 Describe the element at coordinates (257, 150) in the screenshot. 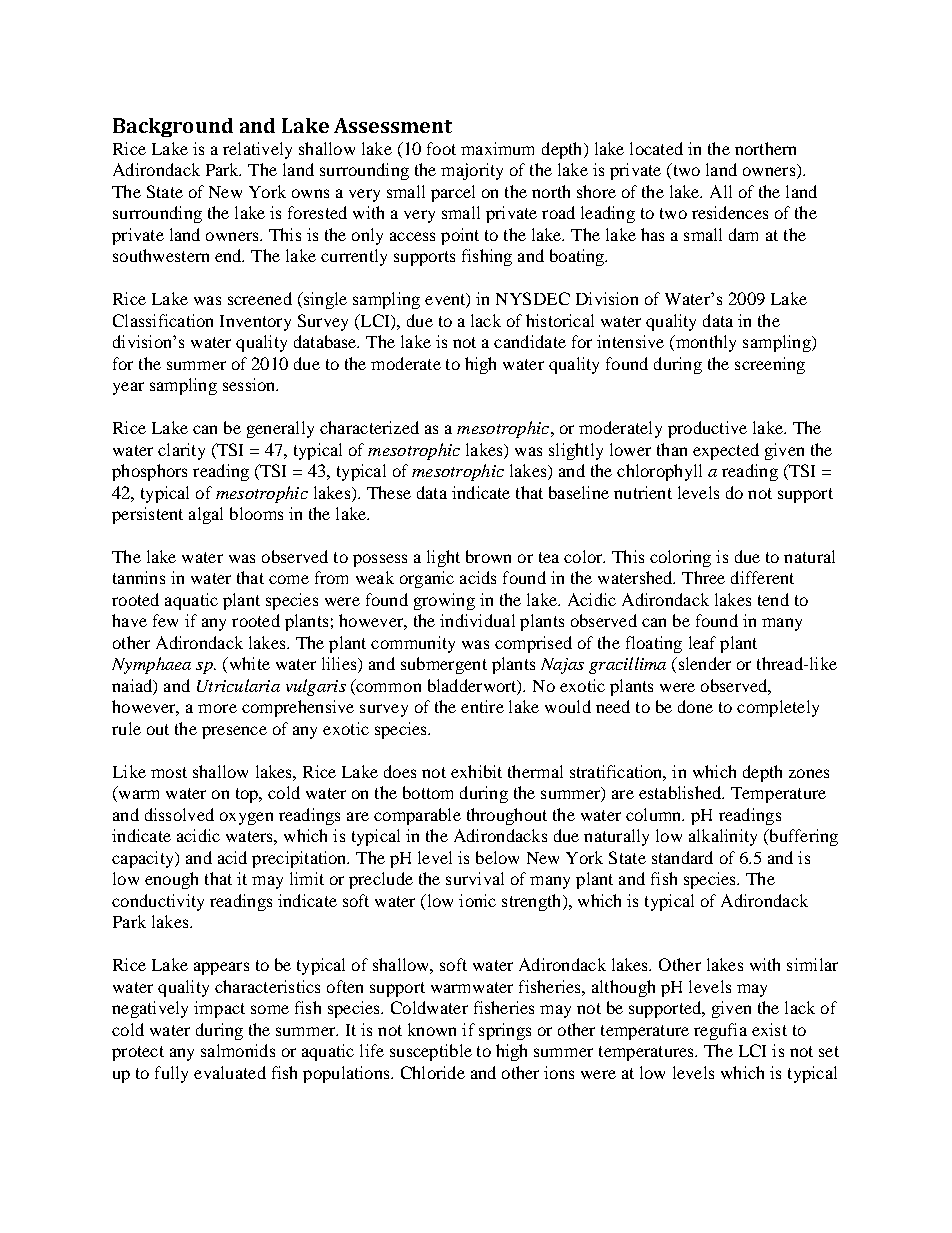

I see `relatively` at that location.
